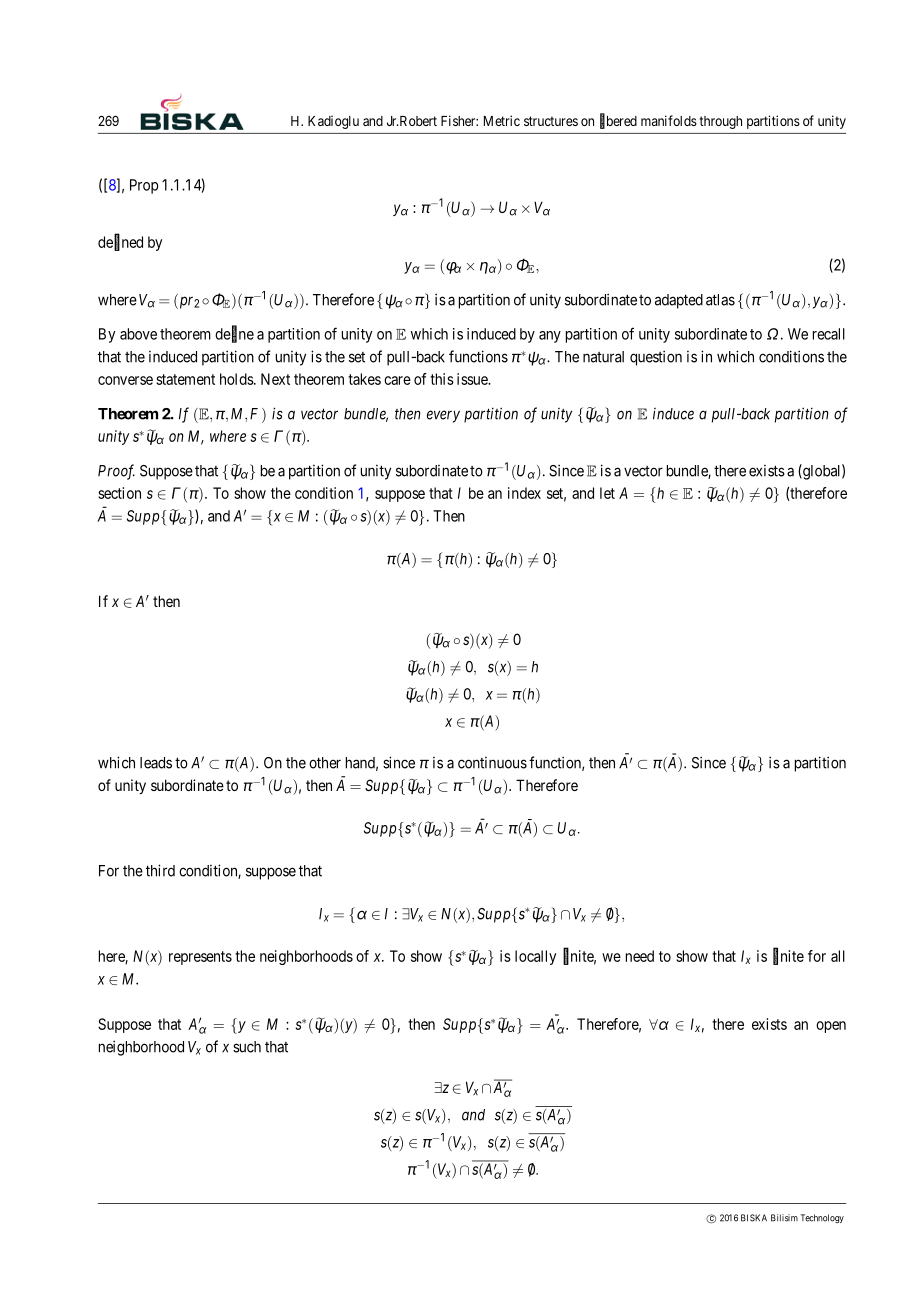  What do you see at coordinates (247, 1047) in the page?
I see `such` at bounding box center [247, 1047].
